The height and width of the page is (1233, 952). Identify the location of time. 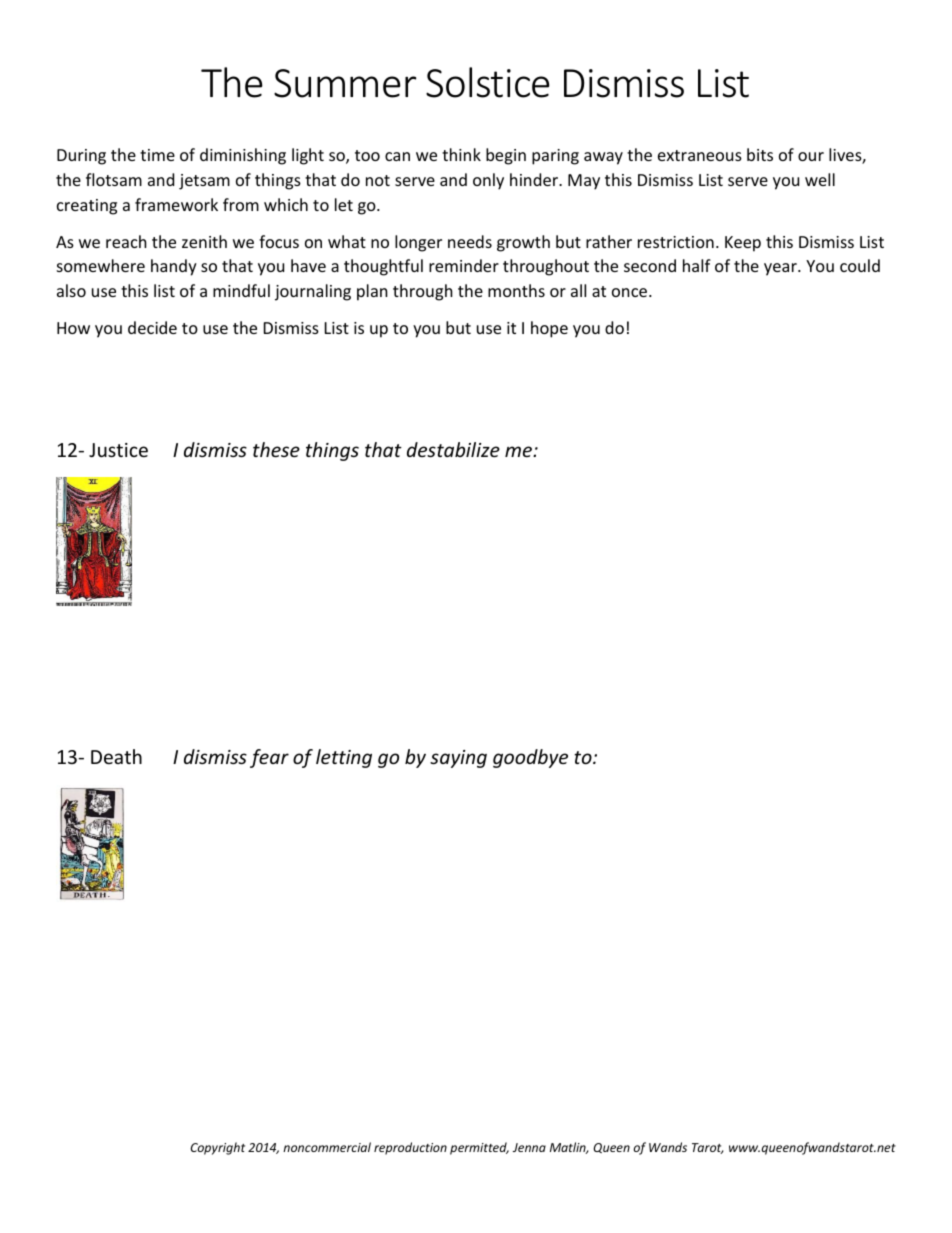
(157, 155).
